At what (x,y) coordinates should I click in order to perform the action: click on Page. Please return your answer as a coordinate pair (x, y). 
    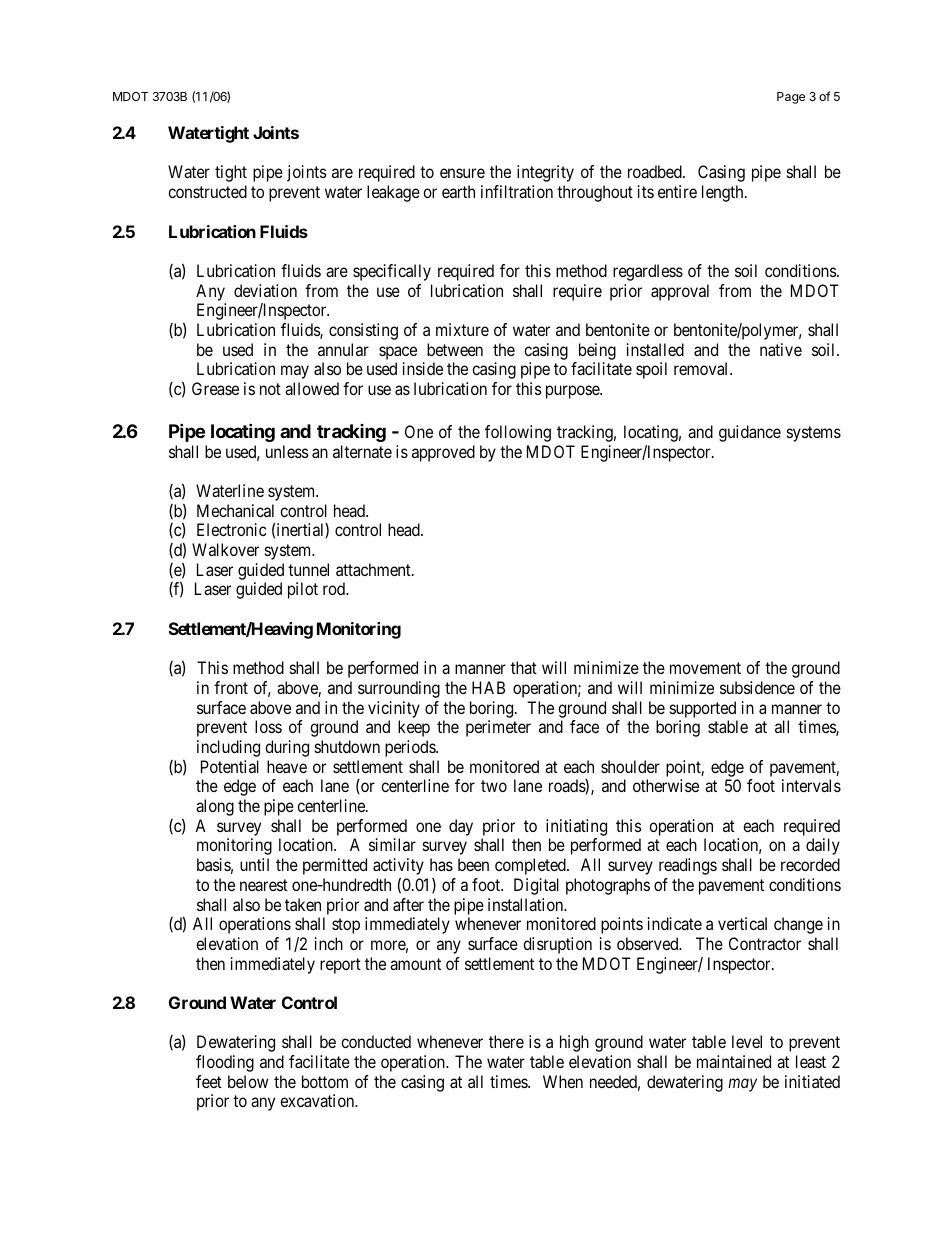
    Looking at the image, I should click on (791, 98).
